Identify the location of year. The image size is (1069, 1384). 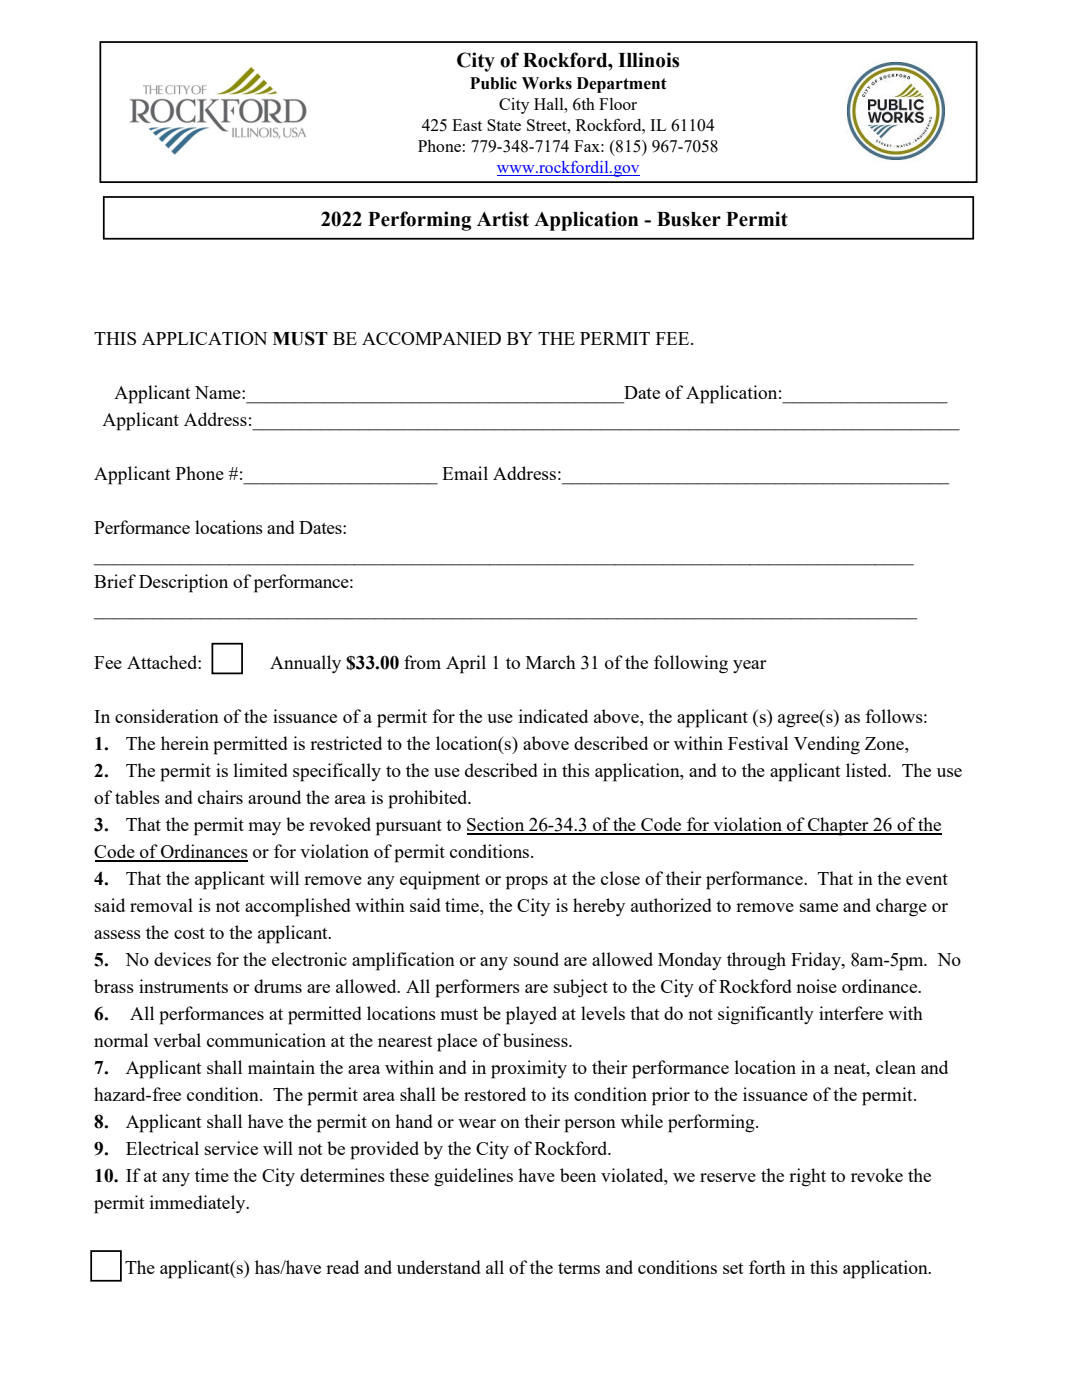
(750, 666).
